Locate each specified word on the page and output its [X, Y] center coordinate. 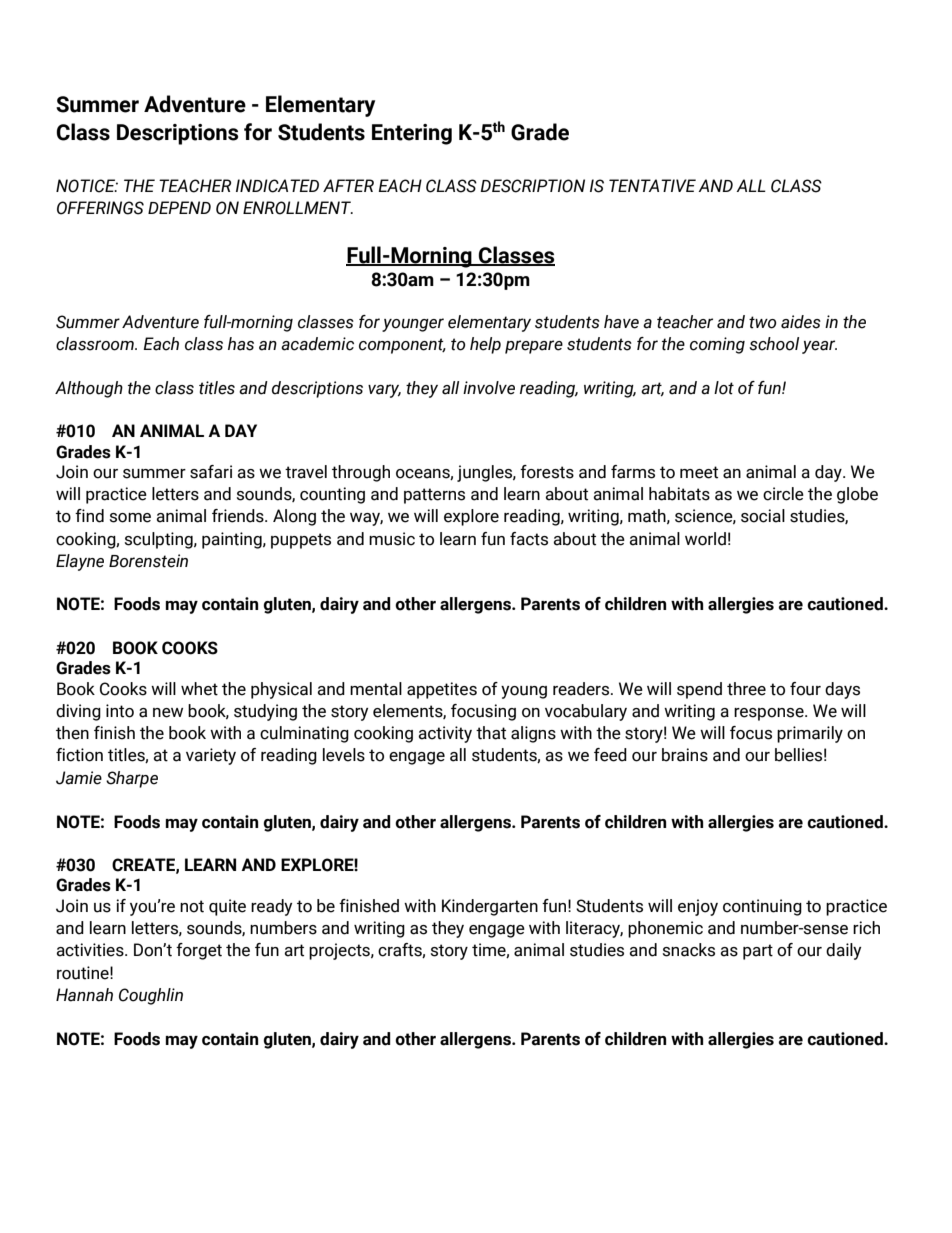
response [770, 714]
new [168, 713]
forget [199, 951]
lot [724, 388]
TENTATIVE [652, 185]
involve [489, 388]
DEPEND [179, 207]
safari [211, 472]
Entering [412, 134]
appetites [442, 690]
